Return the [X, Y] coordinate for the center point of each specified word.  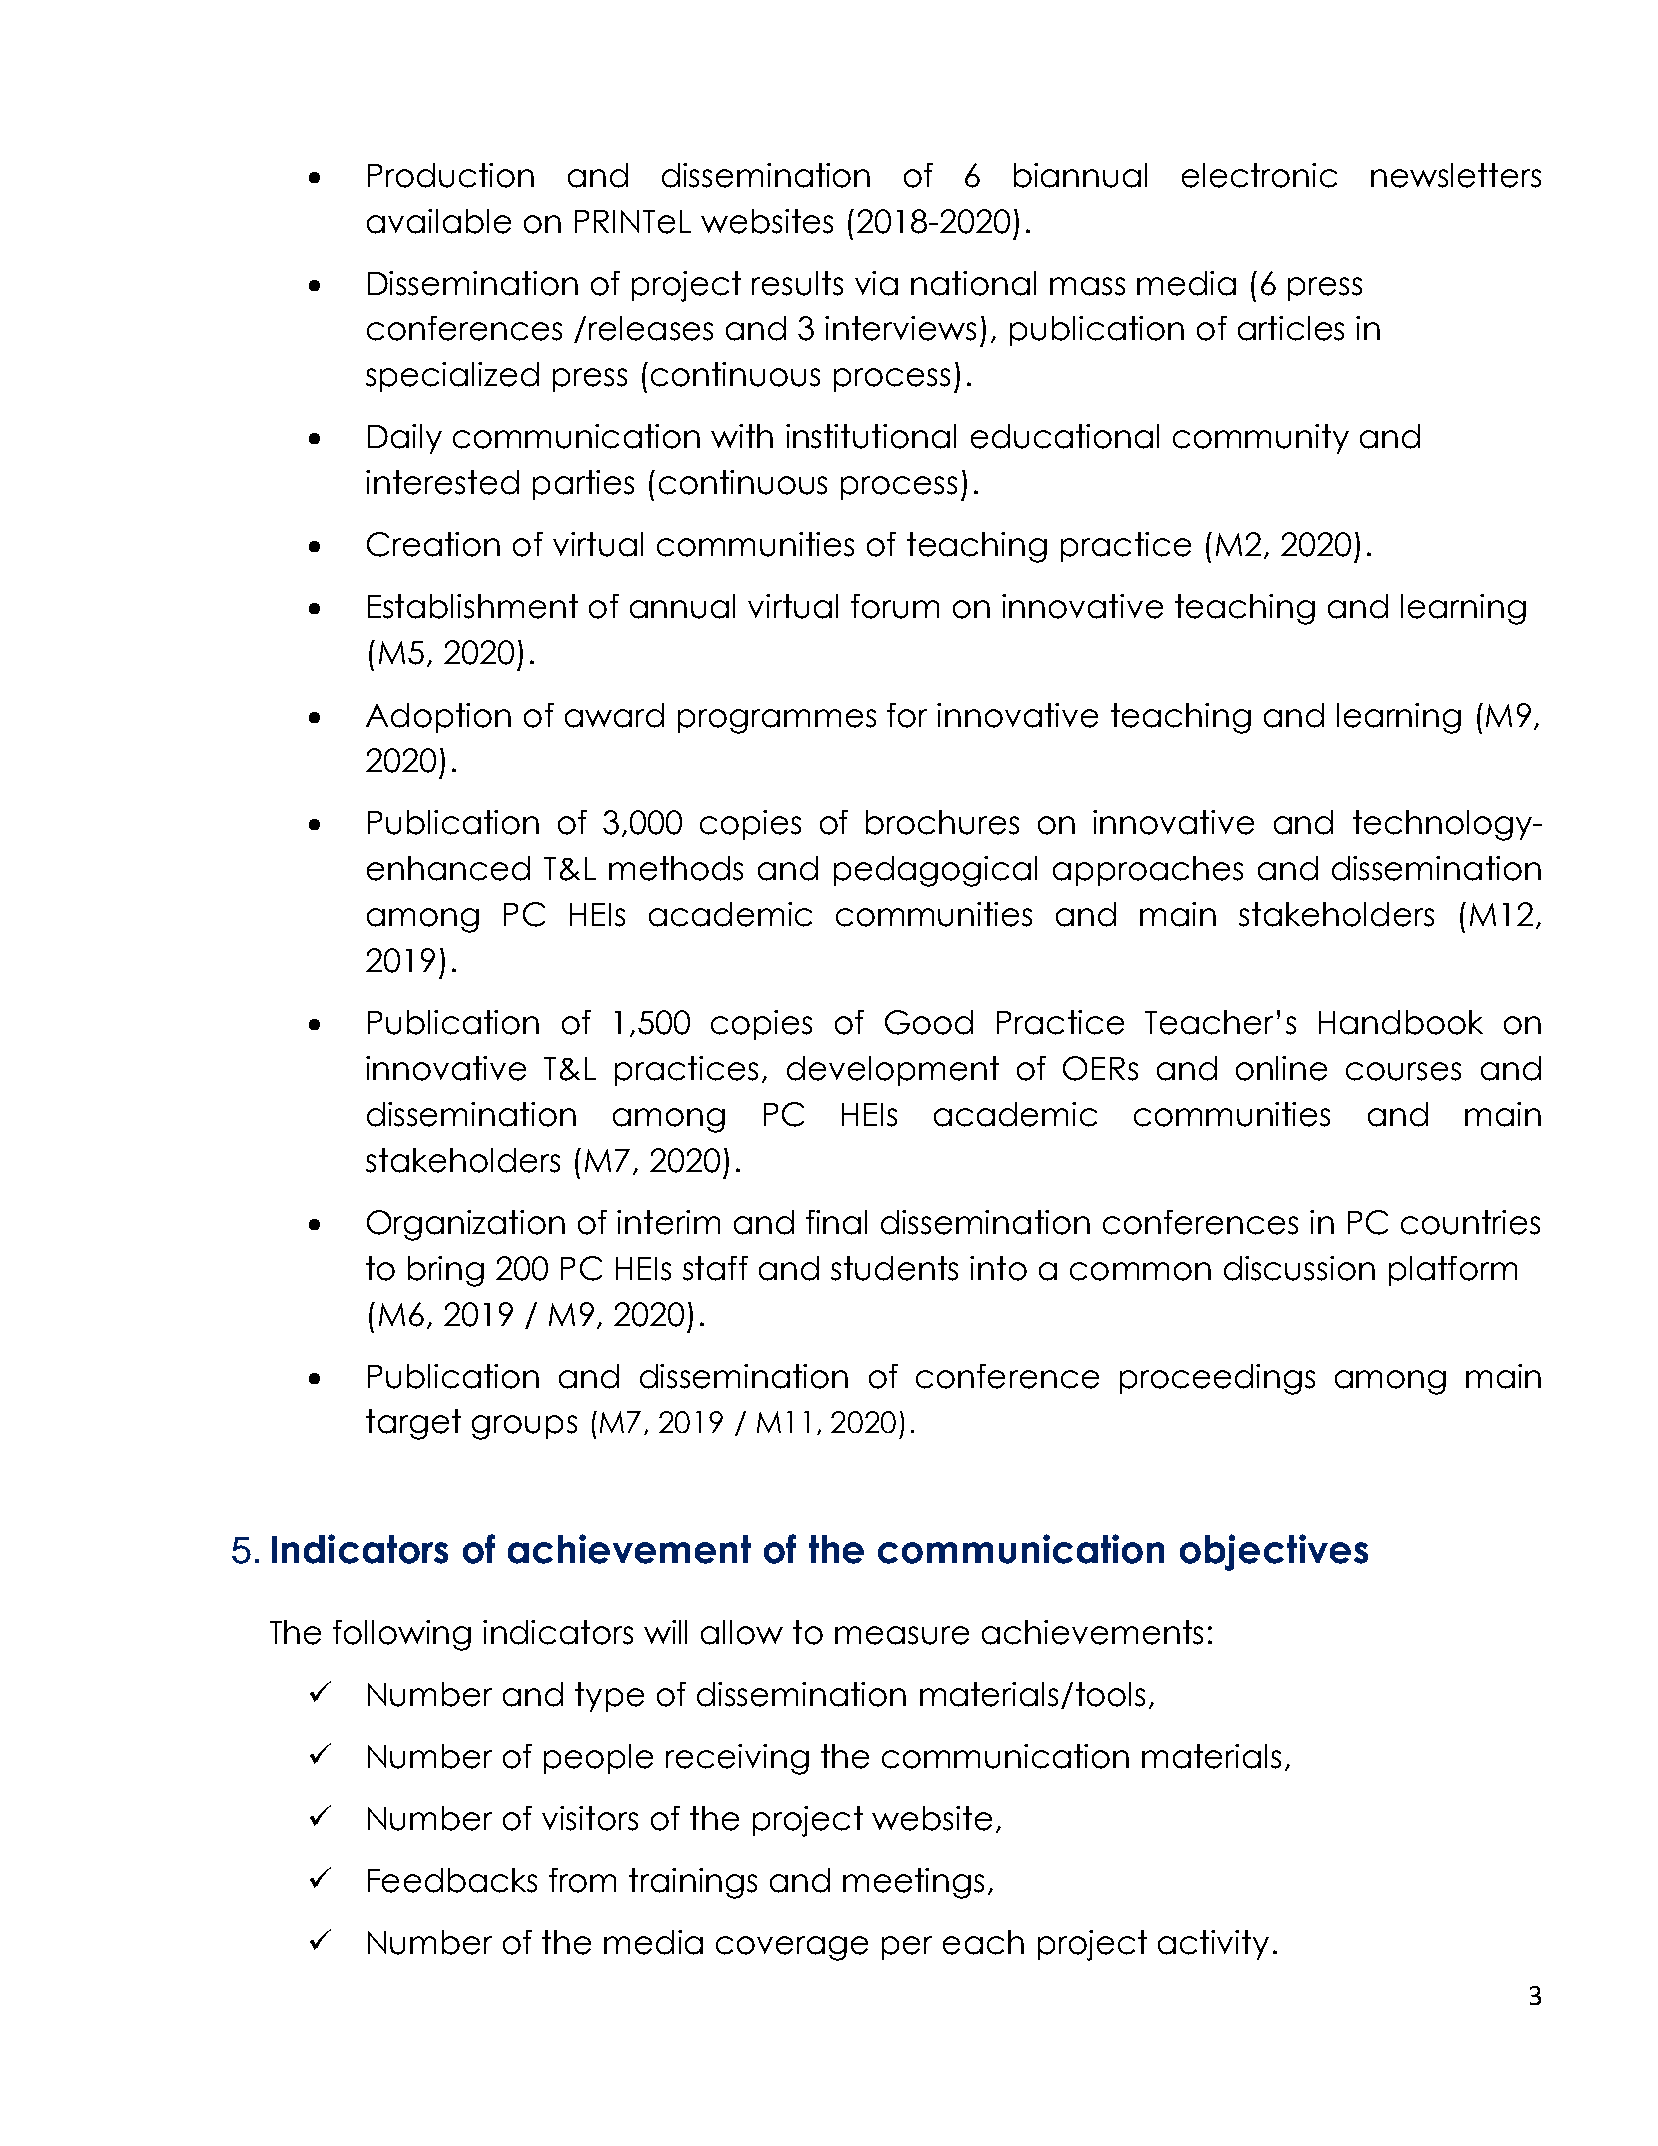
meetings [913, 1883]
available [439, 221]
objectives [1274, 1552]
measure [902, 1635]
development [893, 1071]
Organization [466, 1225]
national [973, 283]
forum [895, 606]
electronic [1259, 175]
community [1261, 439]
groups [524, 1427]
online [1281, 1068]
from [582, 1880]
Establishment [473, 606]
